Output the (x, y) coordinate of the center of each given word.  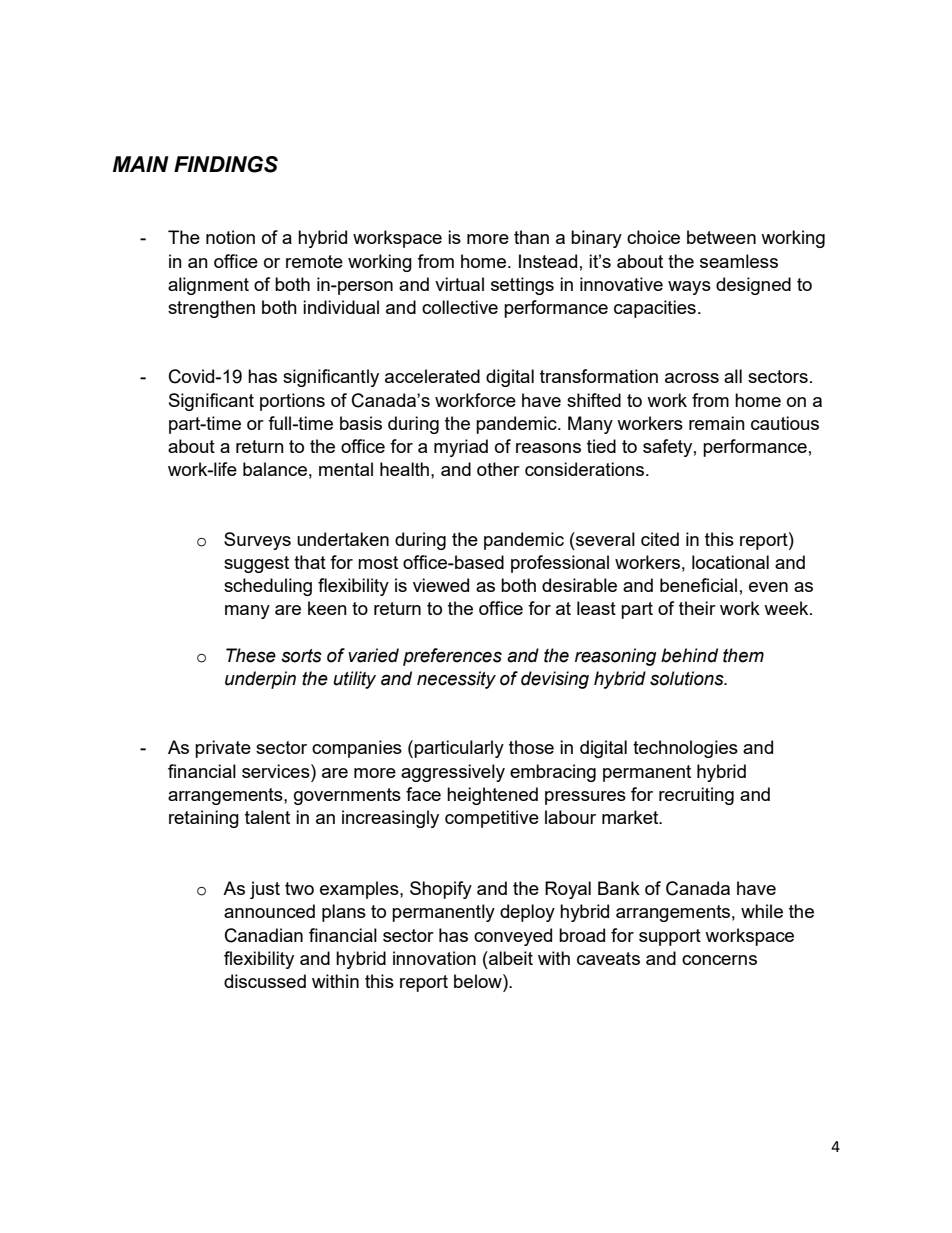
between (721, 237)
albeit (510, 958)
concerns (719, 960)
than (531, 237)
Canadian (264, 935)
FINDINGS (226, 164)
